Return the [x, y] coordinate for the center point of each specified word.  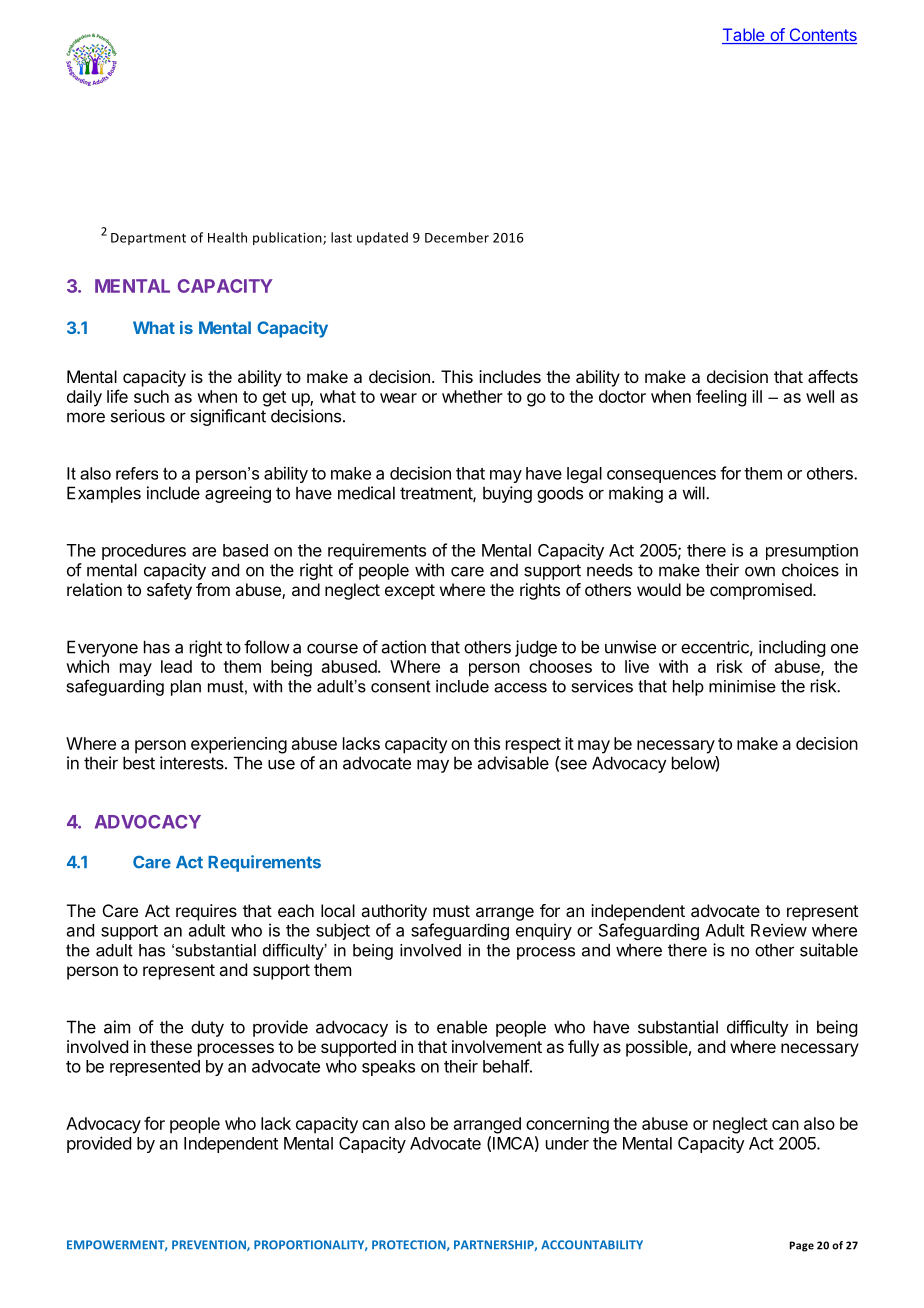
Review [779, 930]
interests [193, 763]
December [457, 237]
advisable [513, 763]
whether [472, 396]
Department [148, 239]
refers [137, 473]
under [567, 1143]
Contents [822, 36]
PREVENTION [210, 1245]
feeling [721, 398]
